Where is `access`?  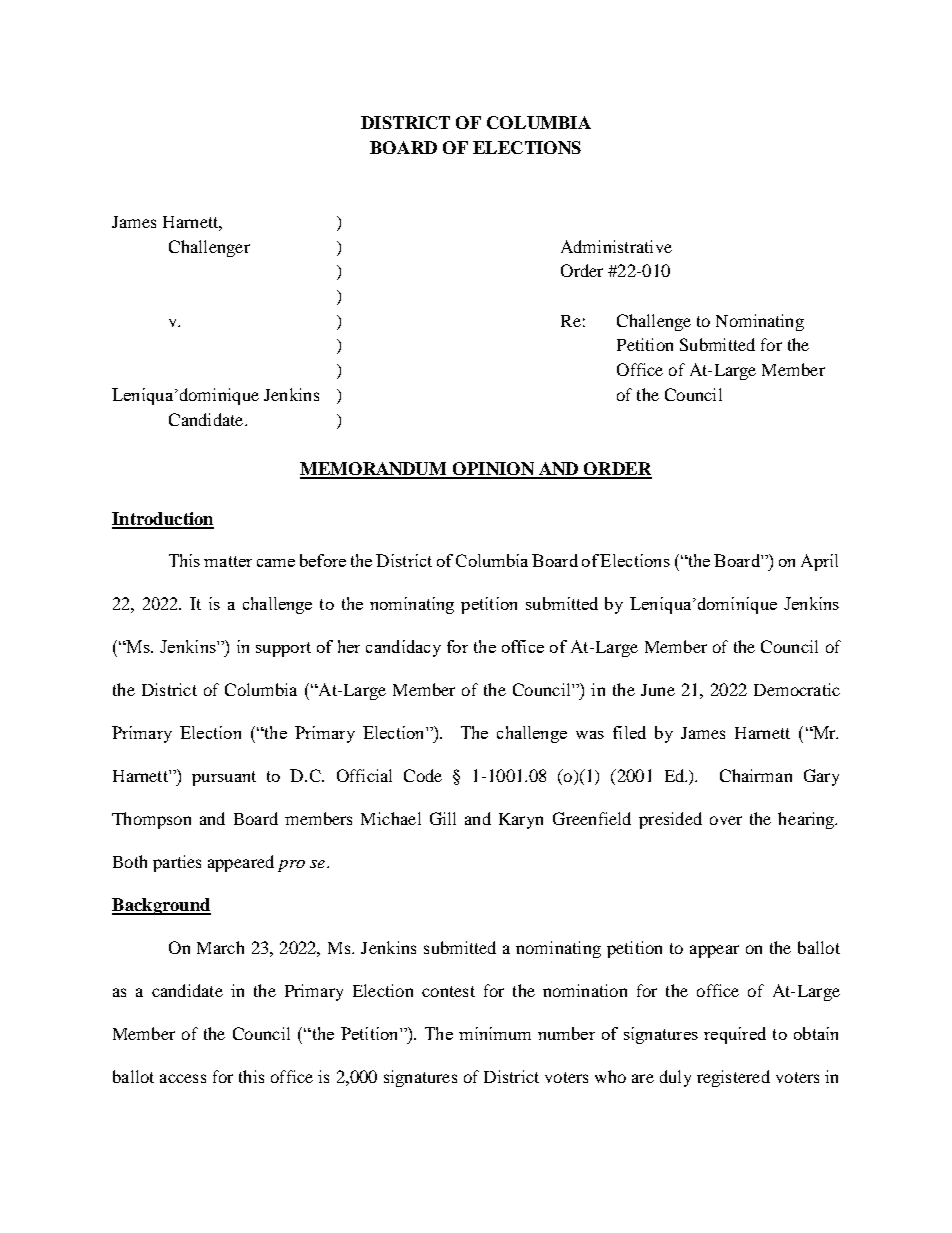 access is located at coordinates (183, 1078).
